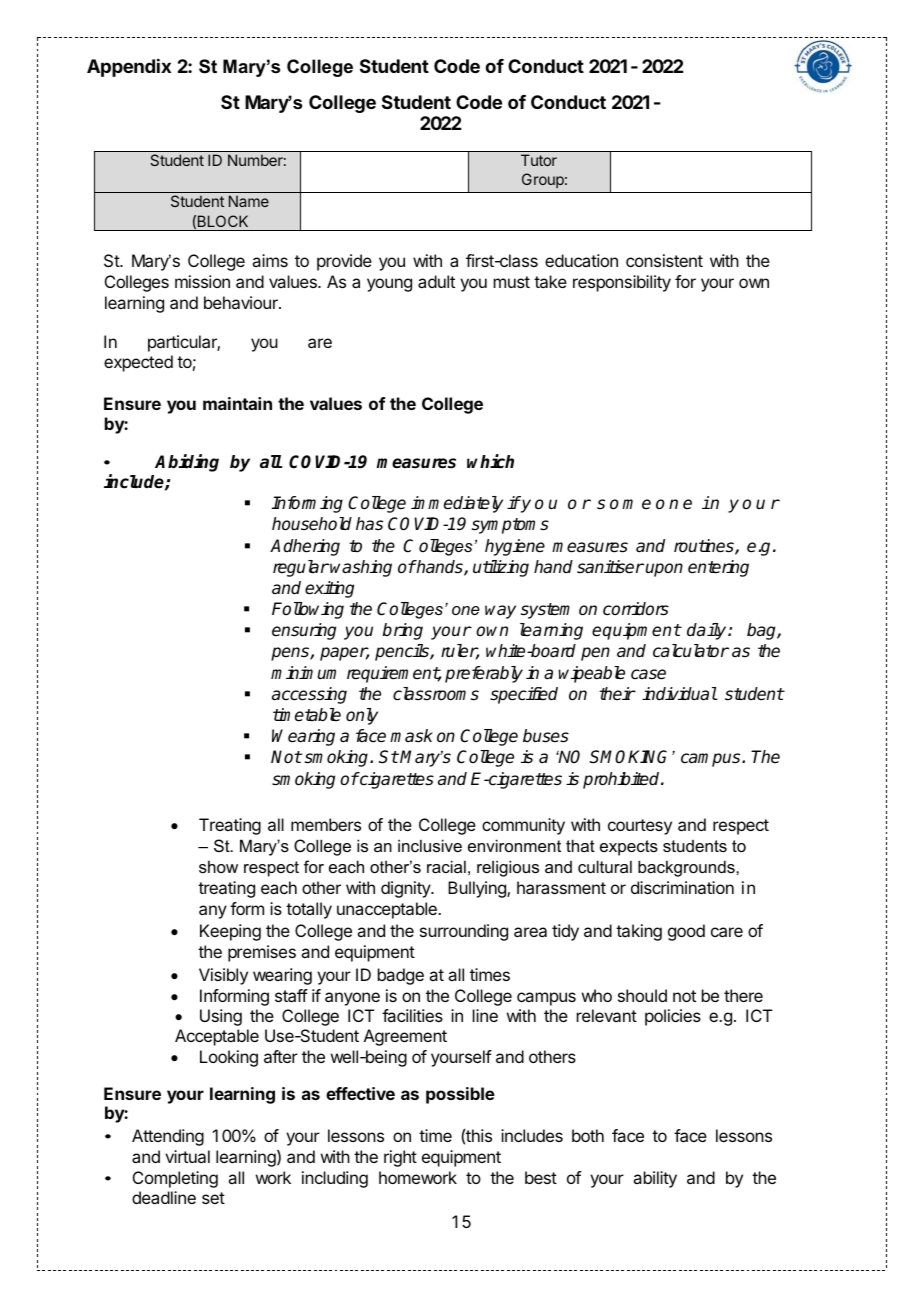 The width and height of the image is (924, 1308). I want to click on daily, so click(708, 631).
